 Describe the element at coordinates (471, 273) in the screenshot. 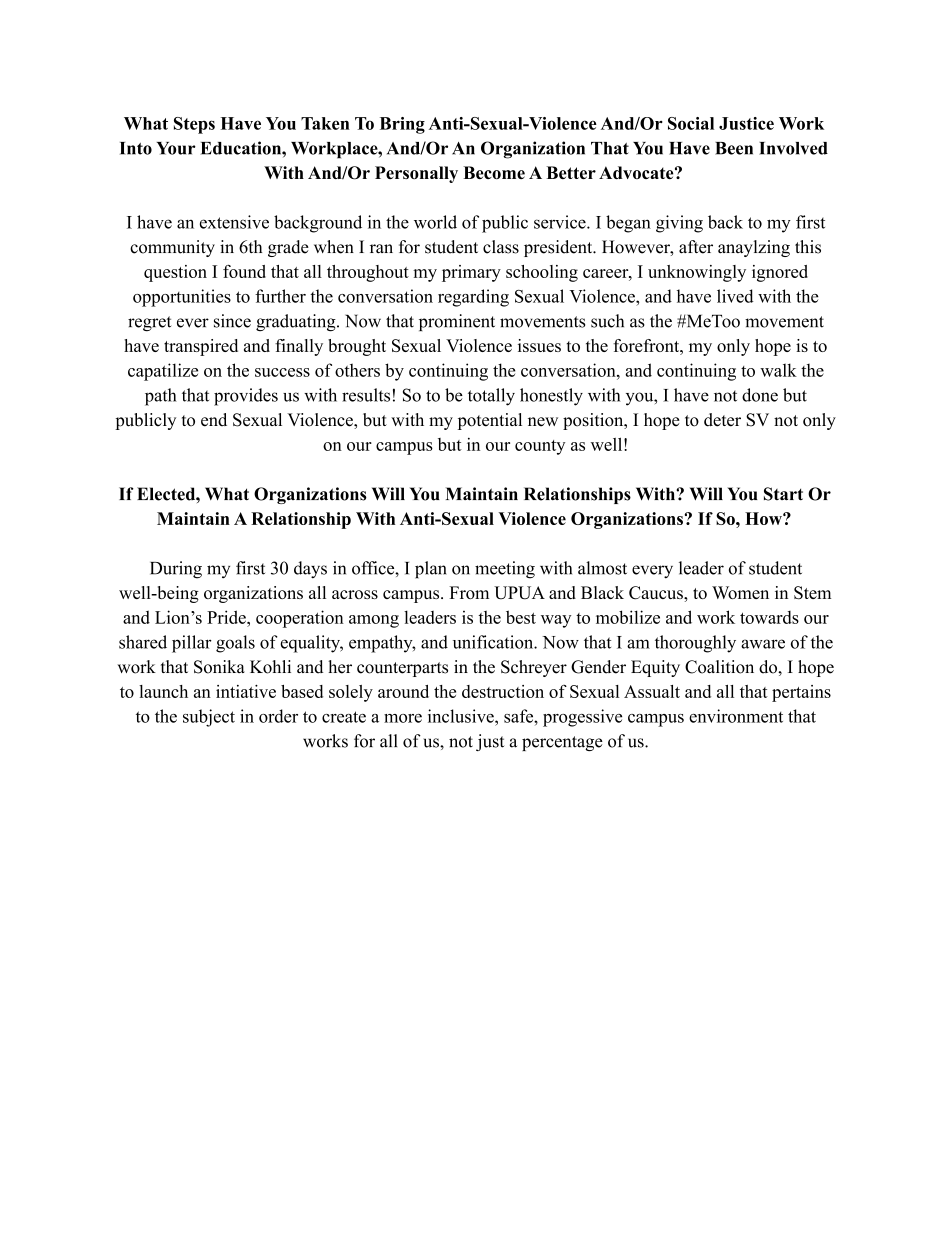

I see `primary` at that location.
